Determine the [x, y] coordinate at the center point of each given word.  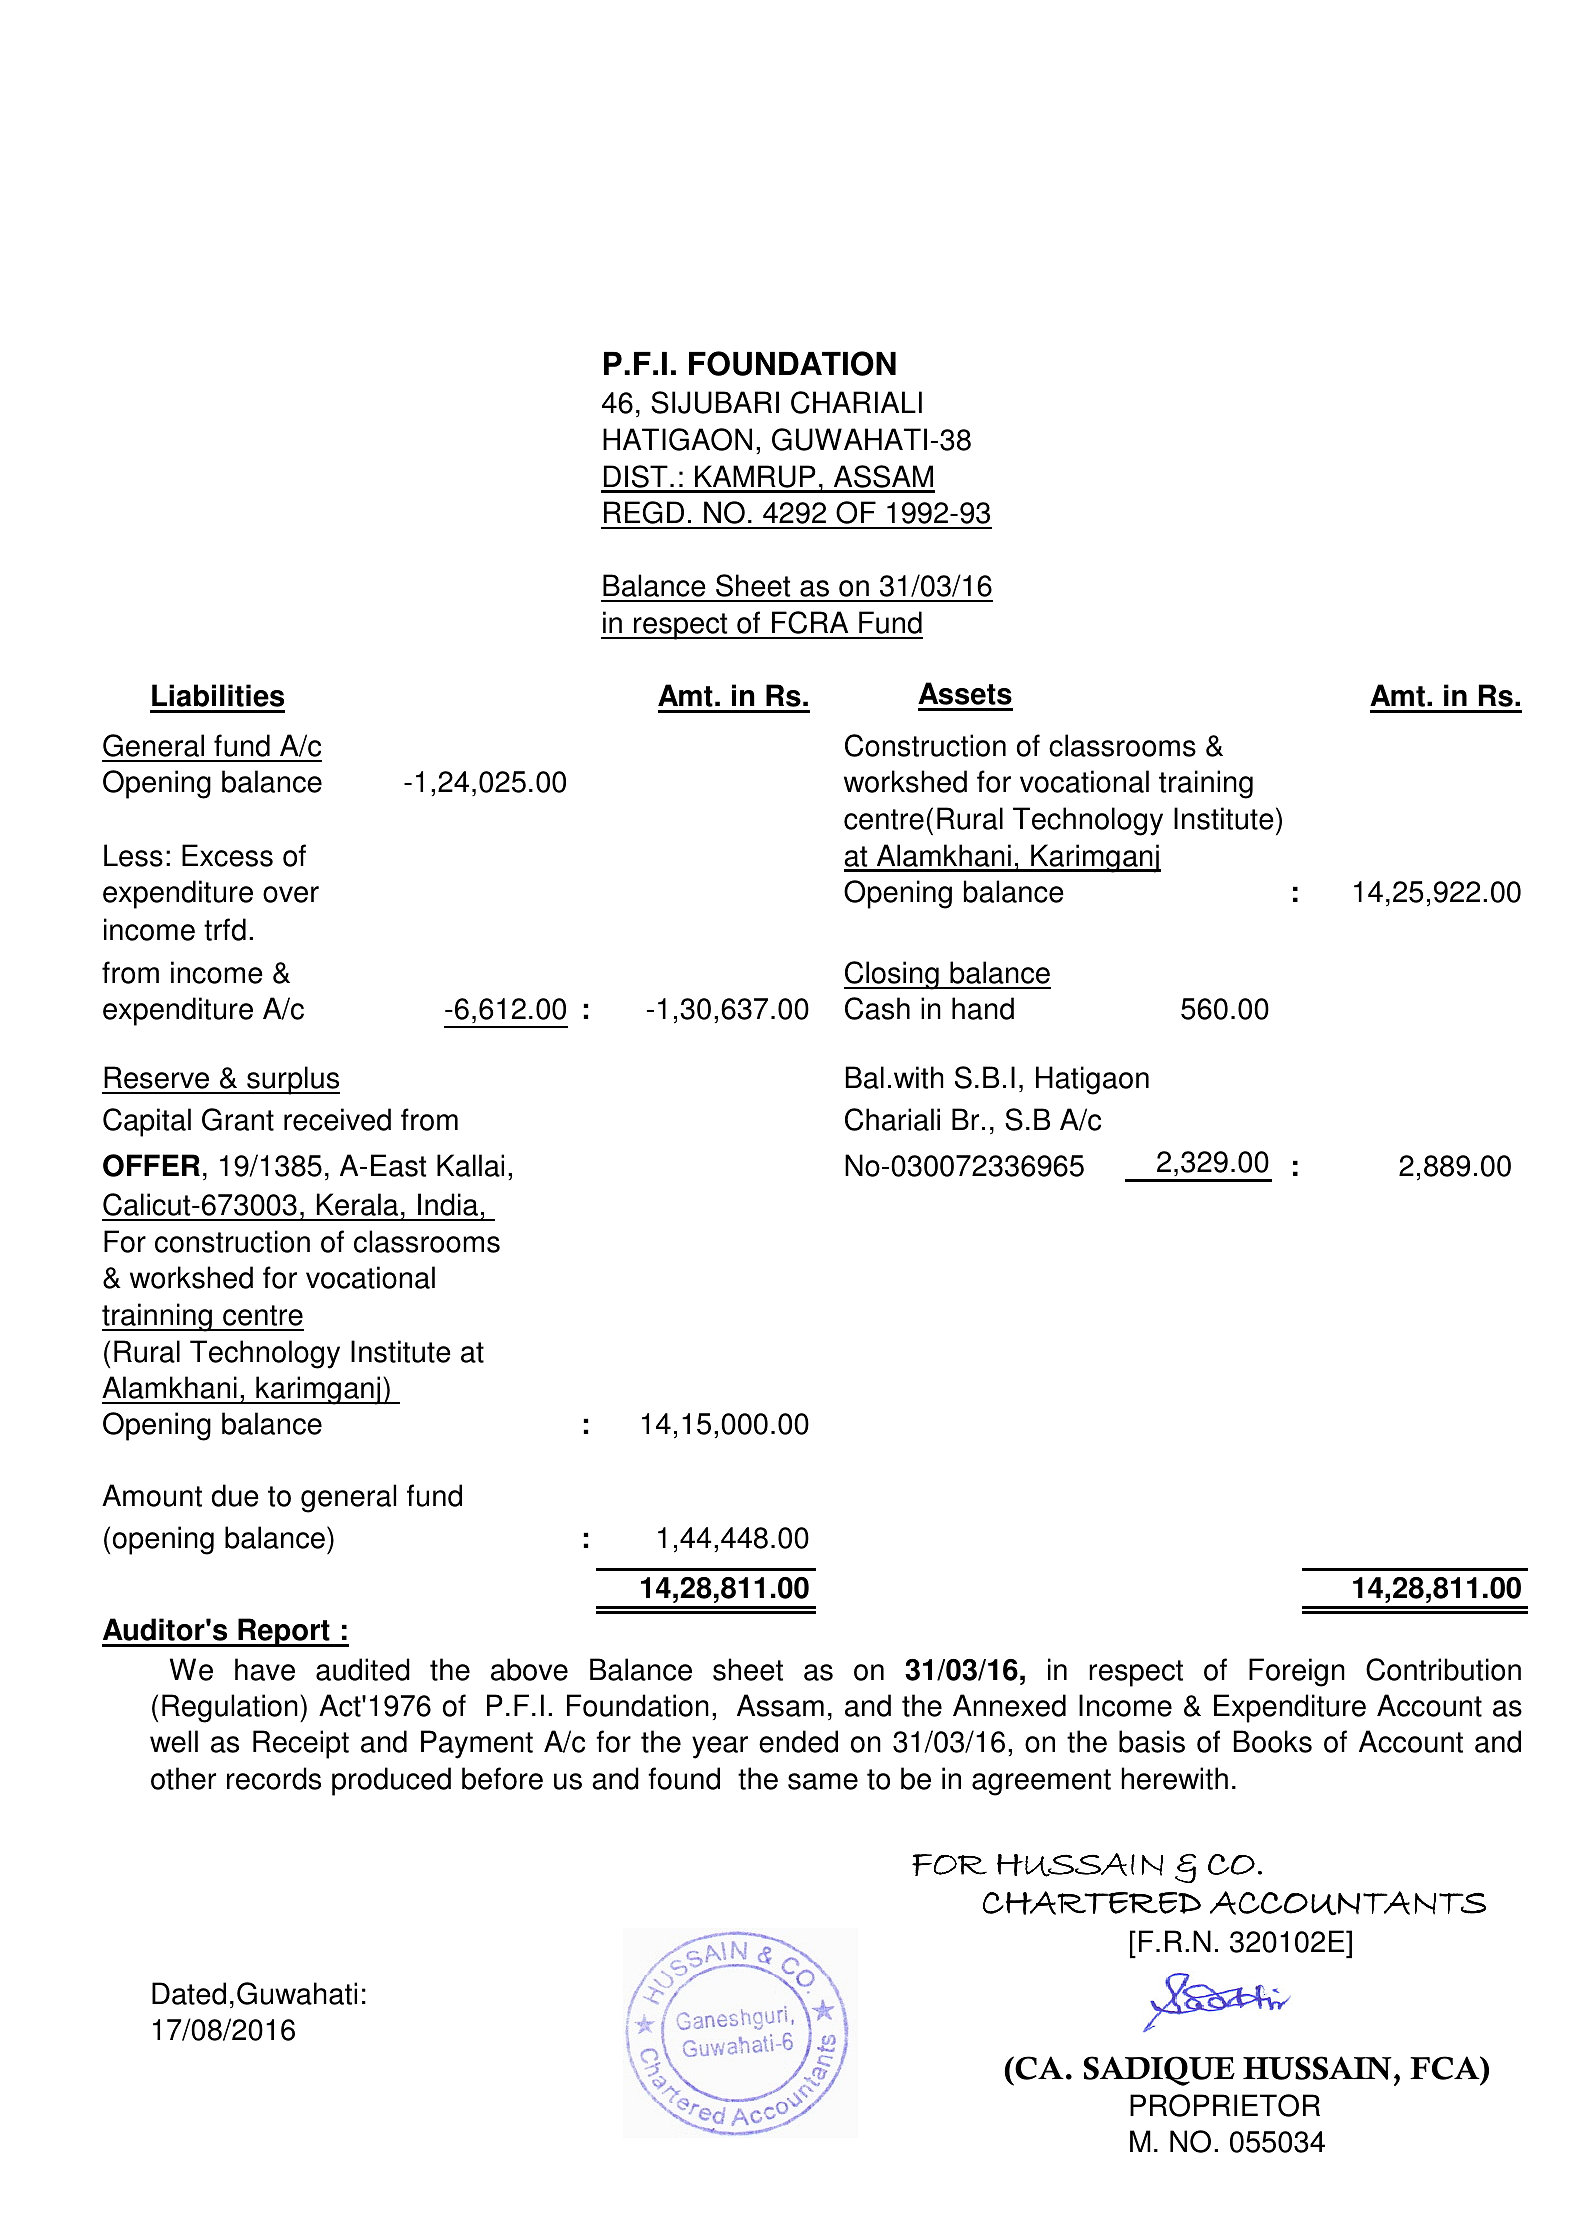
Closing [892, 975]
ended [798, 1741]
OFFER [151, 1165]
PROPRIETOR [1225, 2105]
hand [983, 1008]
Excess [227, 855]
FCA [1446, 2068]
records [274, 1778]
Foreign [1297, 1672]
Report [284, 1632]
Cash [877, 1008]
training [1206, 784]
